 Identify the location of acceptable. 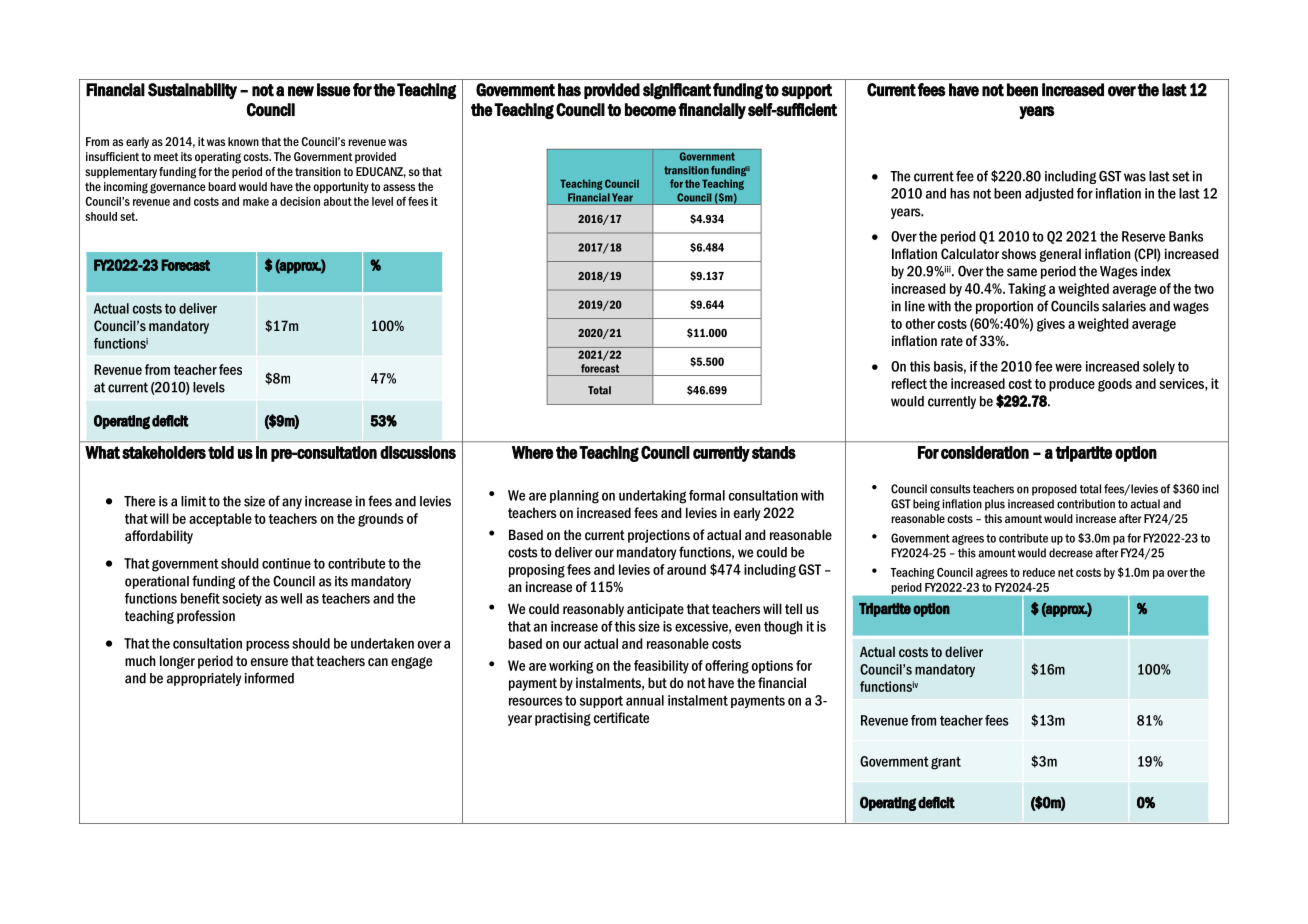
(220, 520).
